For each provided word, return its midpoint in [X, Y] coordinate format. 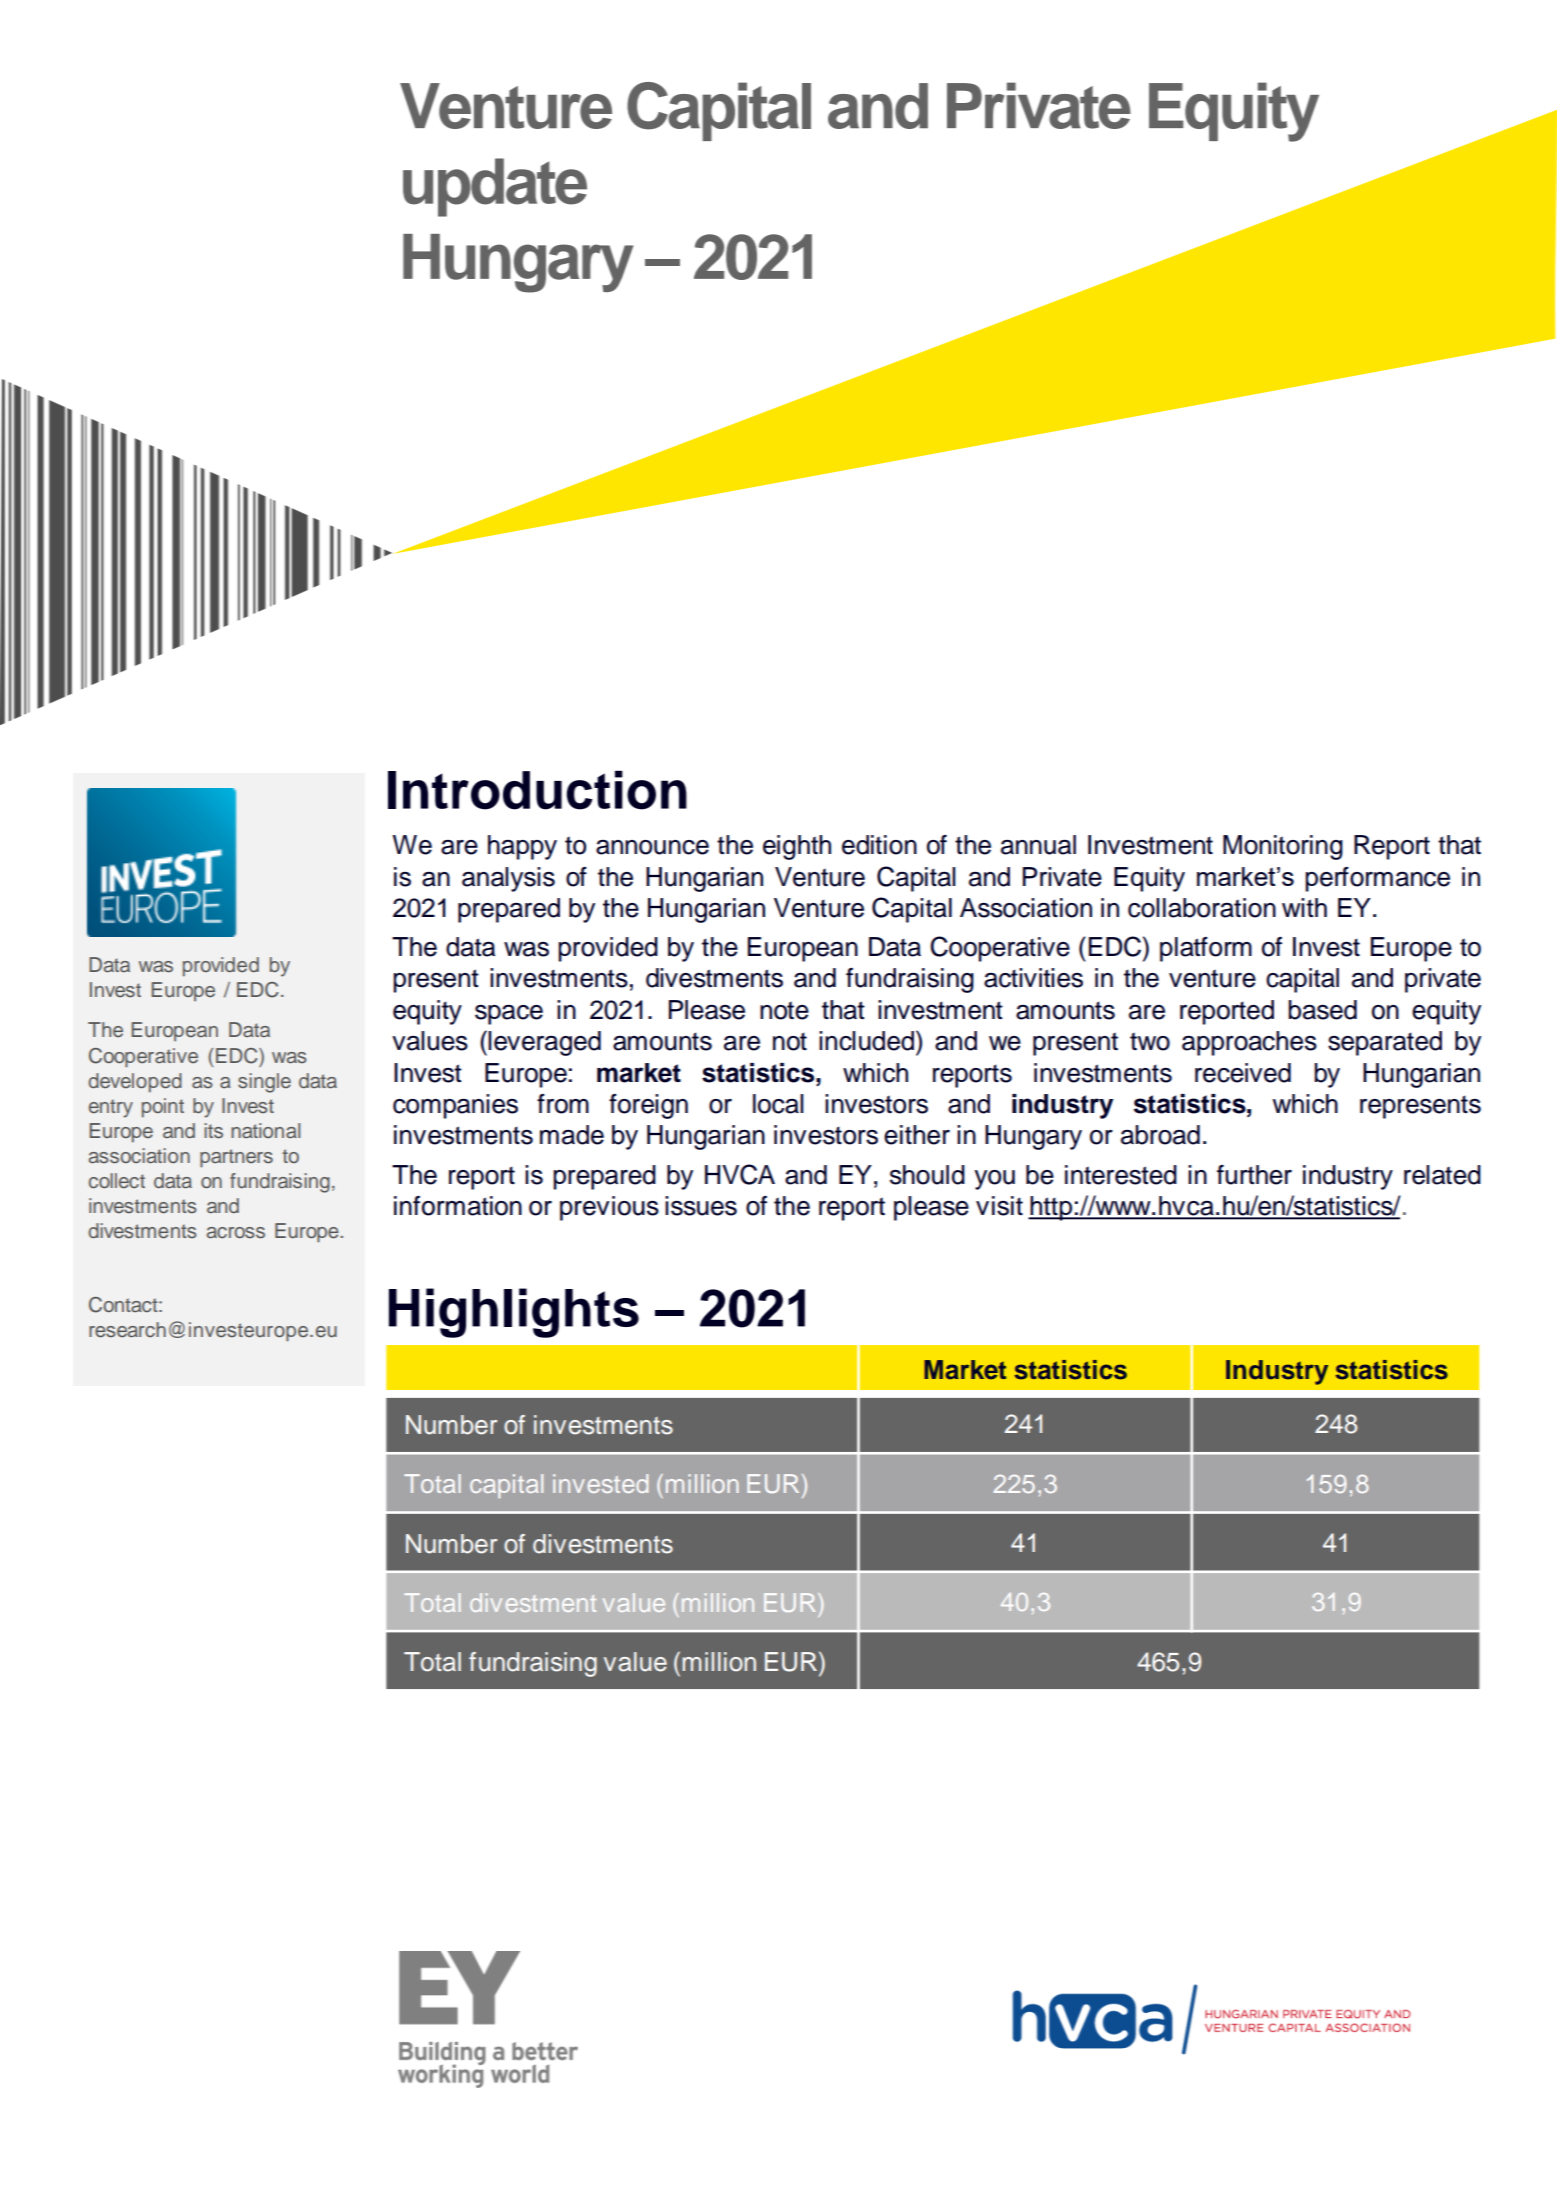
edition [879, 845]
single [264, 1083]
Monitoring [1283, 847]
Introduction [537, 790]
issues [701, 1206]
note [784, 1010]
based [1322, 1010]
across [236, 1233]
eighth [797, 847]
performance [1377, 879]
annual [1038, 845]
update [495, 187]
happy [522, 847]
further [1254, 1175]
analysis [508, 879]
